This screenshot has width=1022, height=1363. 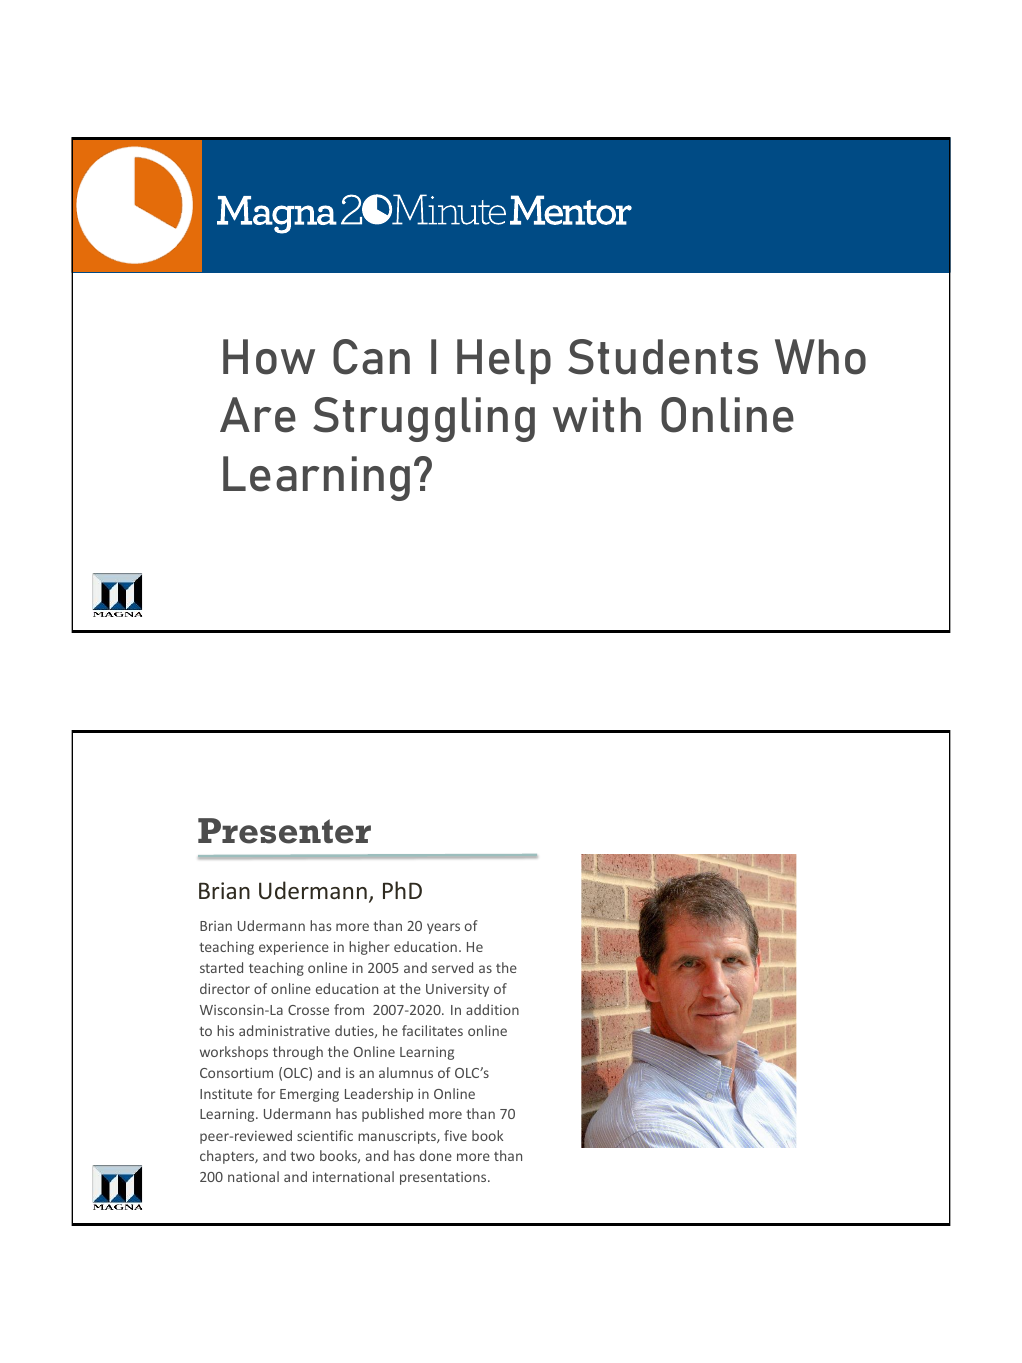 I want to click on How, so click(x=269, y=357).
